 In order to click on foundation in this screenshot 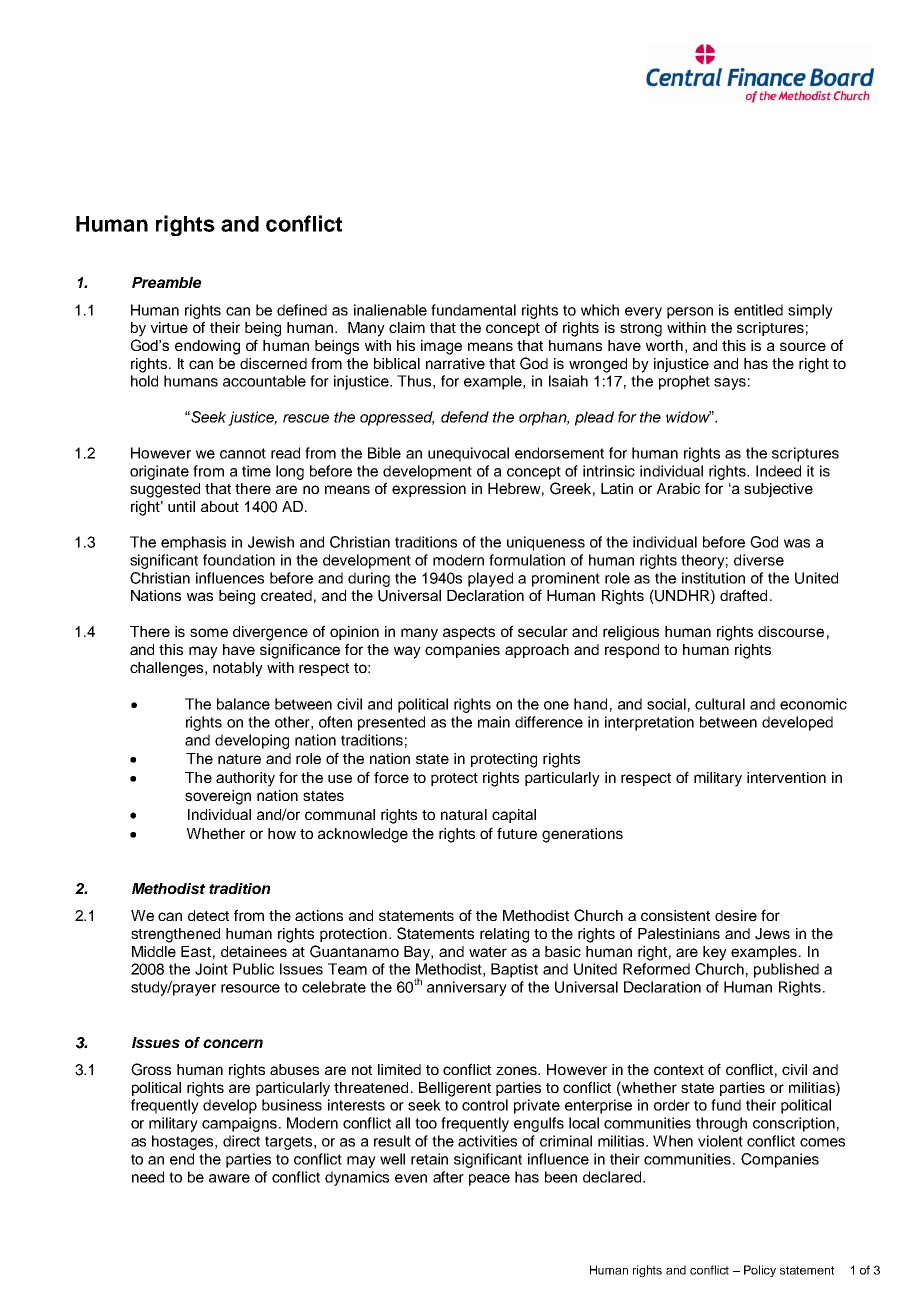, I will do `click(239, 560)`.
